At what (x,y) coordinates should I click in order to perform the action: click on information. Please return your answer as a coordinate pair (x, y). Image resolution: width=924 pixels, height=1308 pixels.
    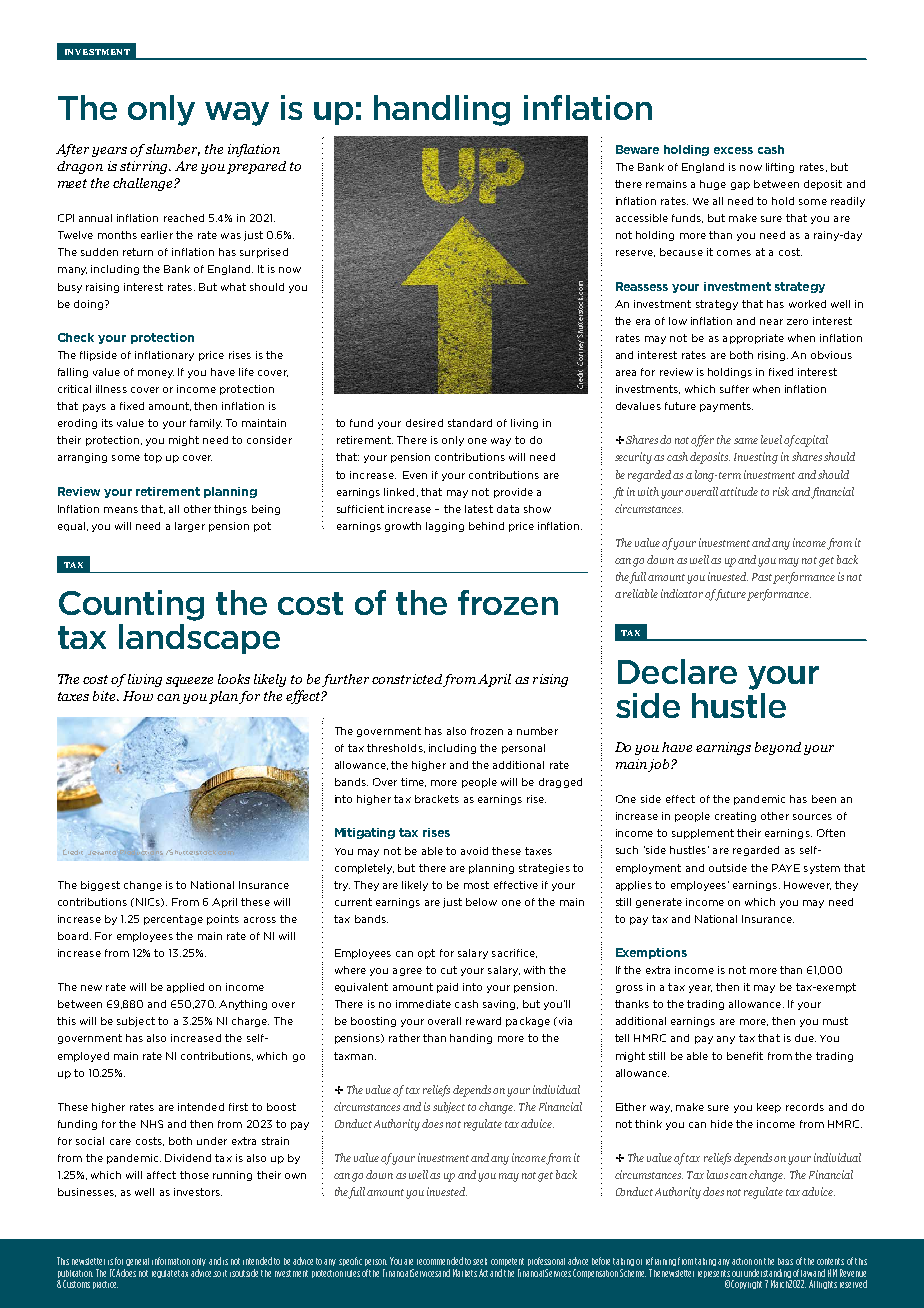
    Looking at the image, I should click on (171, 1261).
